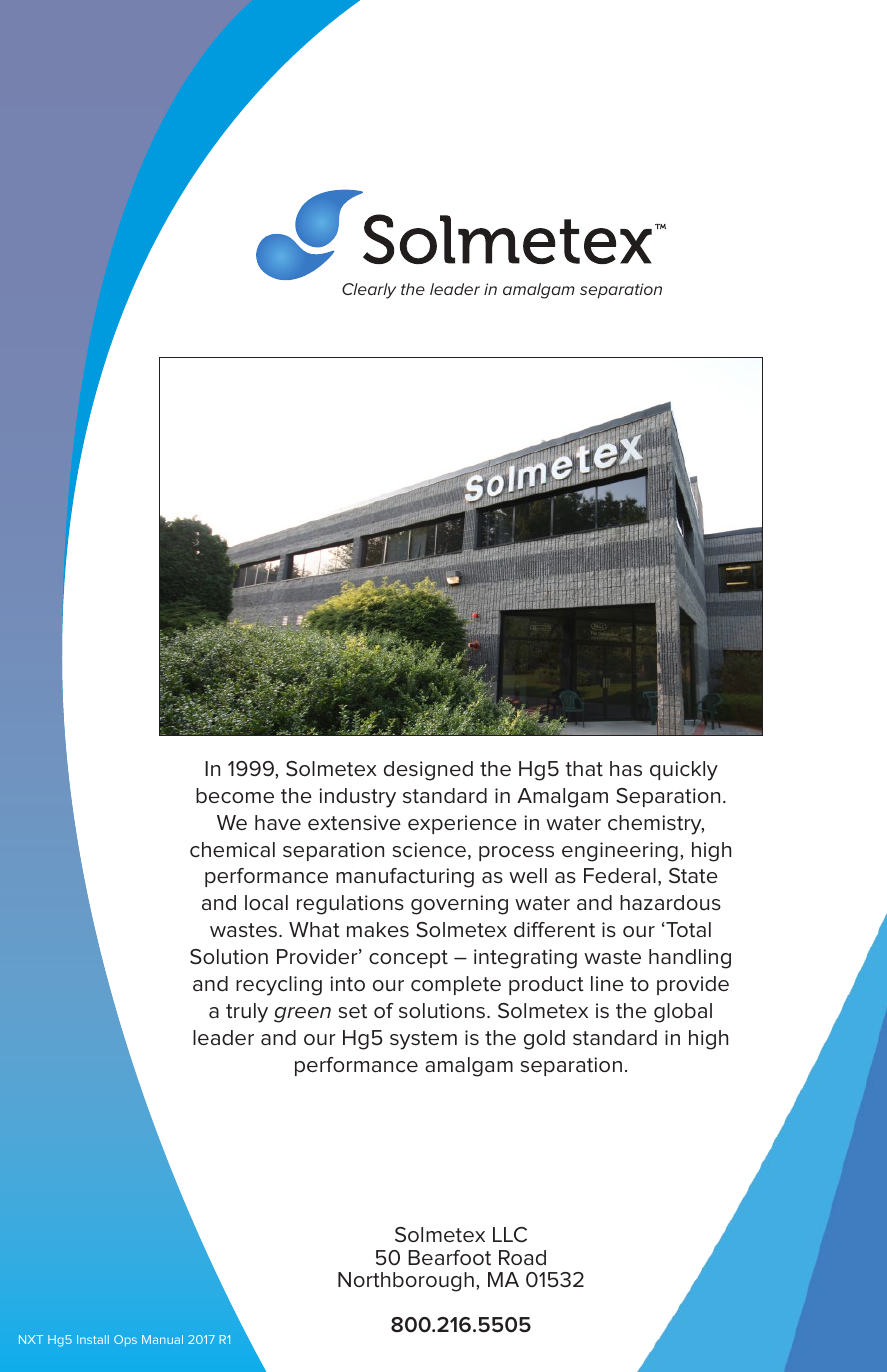  I want to click on has, so click(626, 768).
